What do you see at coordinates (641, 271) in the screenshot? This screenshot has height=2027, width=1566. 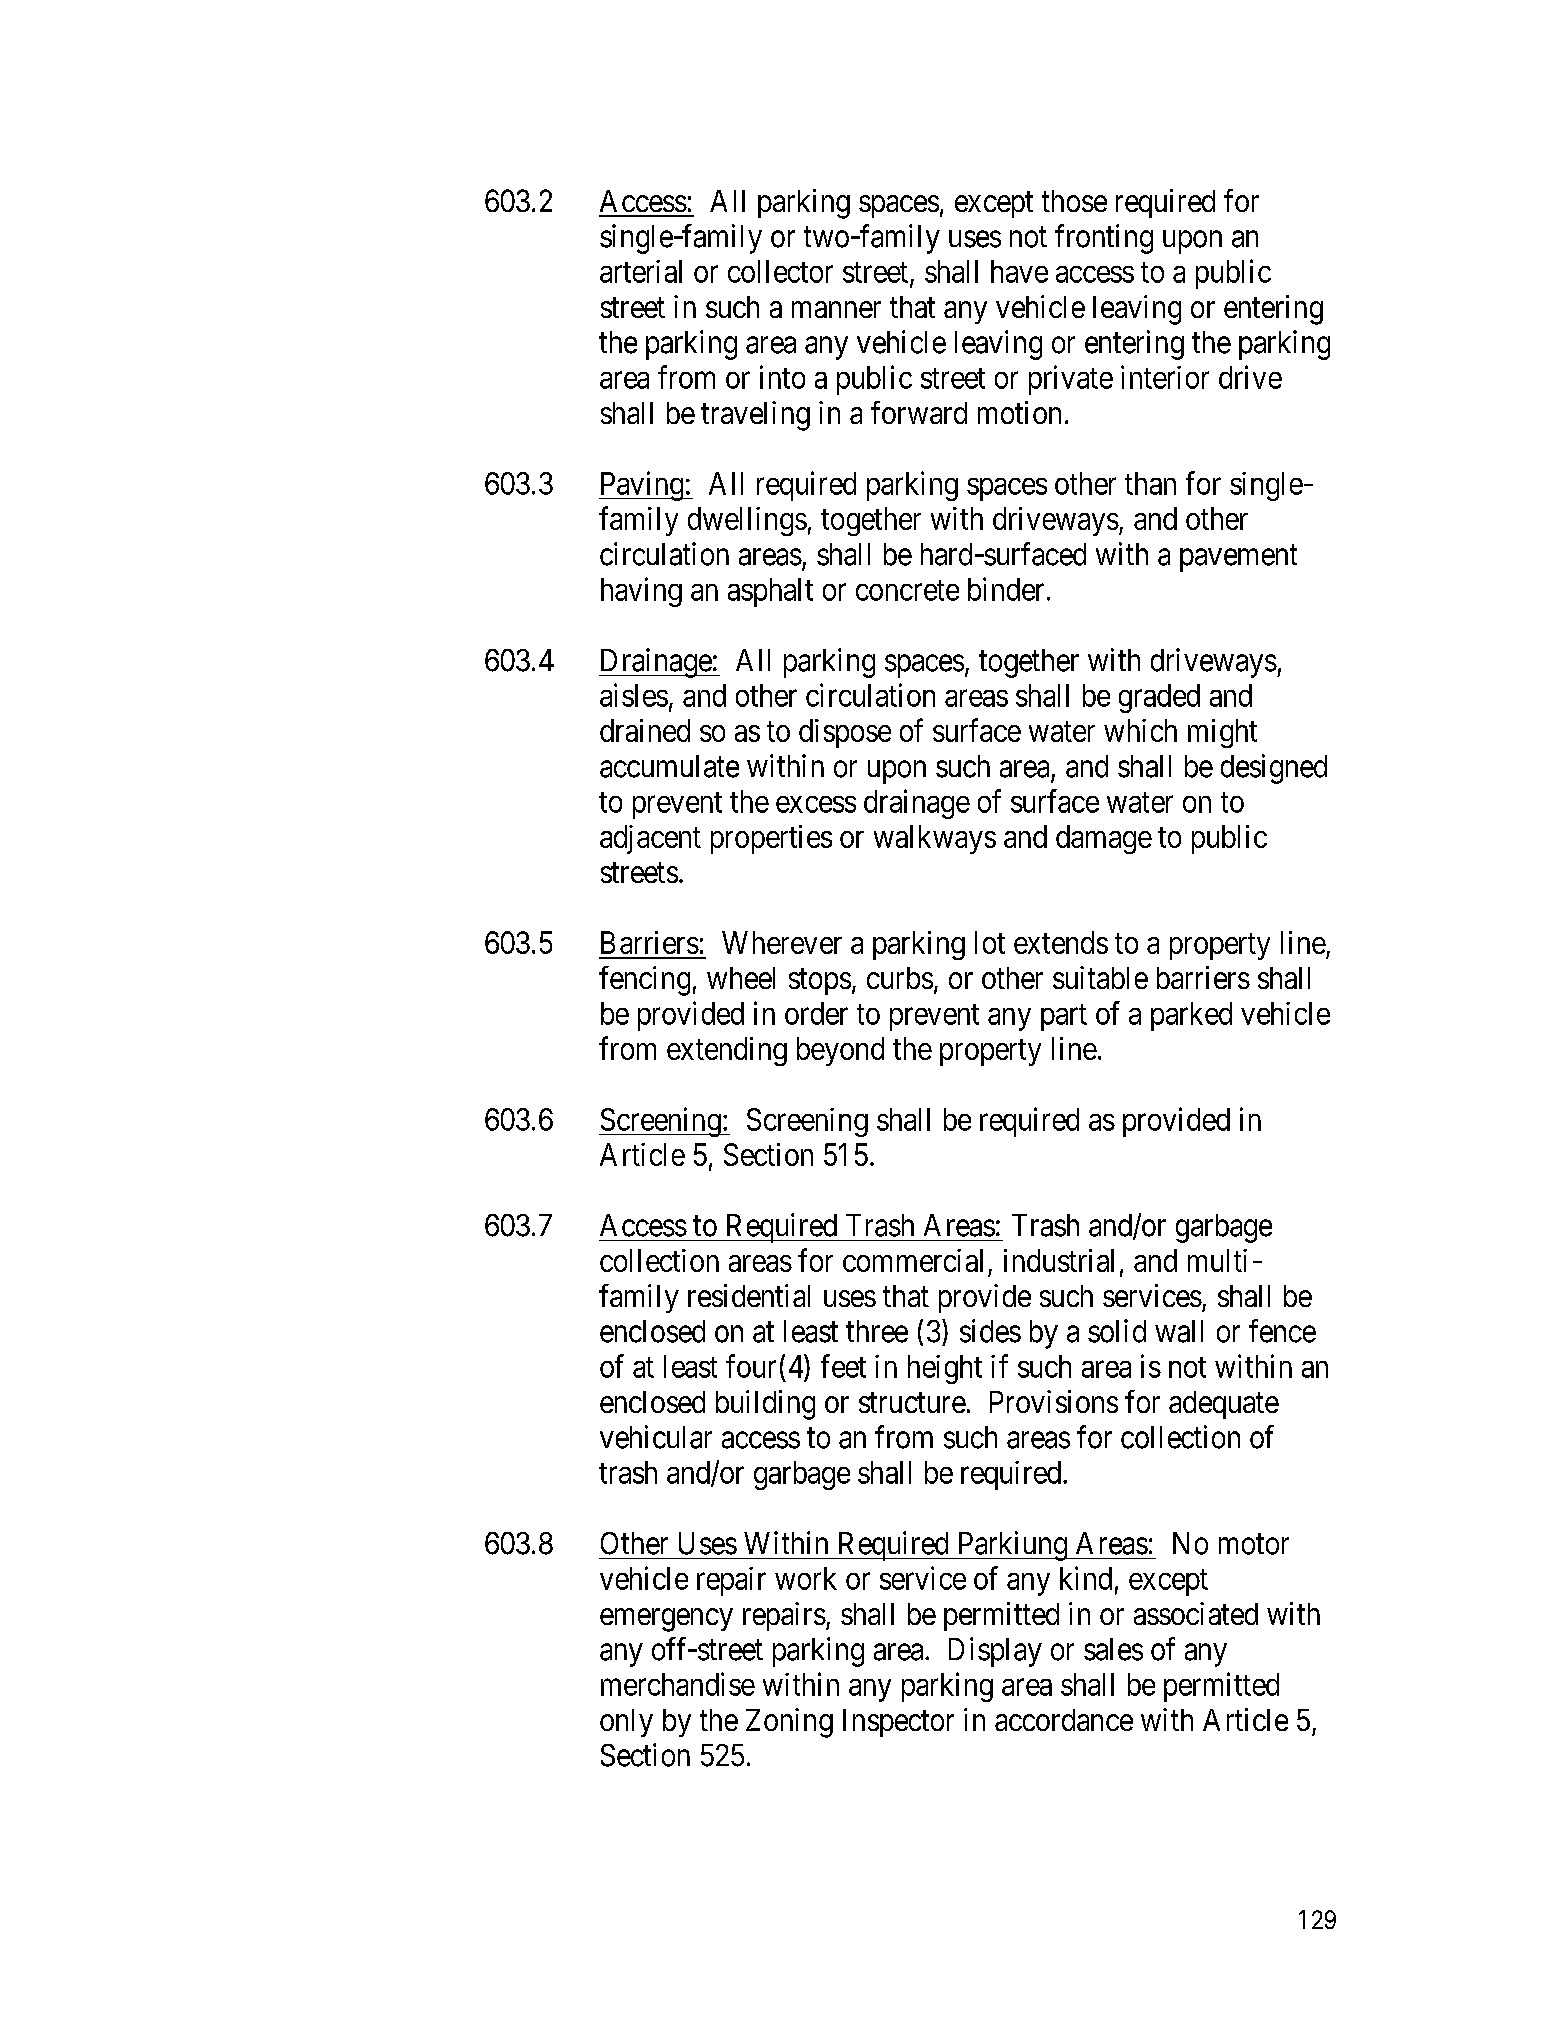 I see `arterial` at bounding box center [641, 271].
